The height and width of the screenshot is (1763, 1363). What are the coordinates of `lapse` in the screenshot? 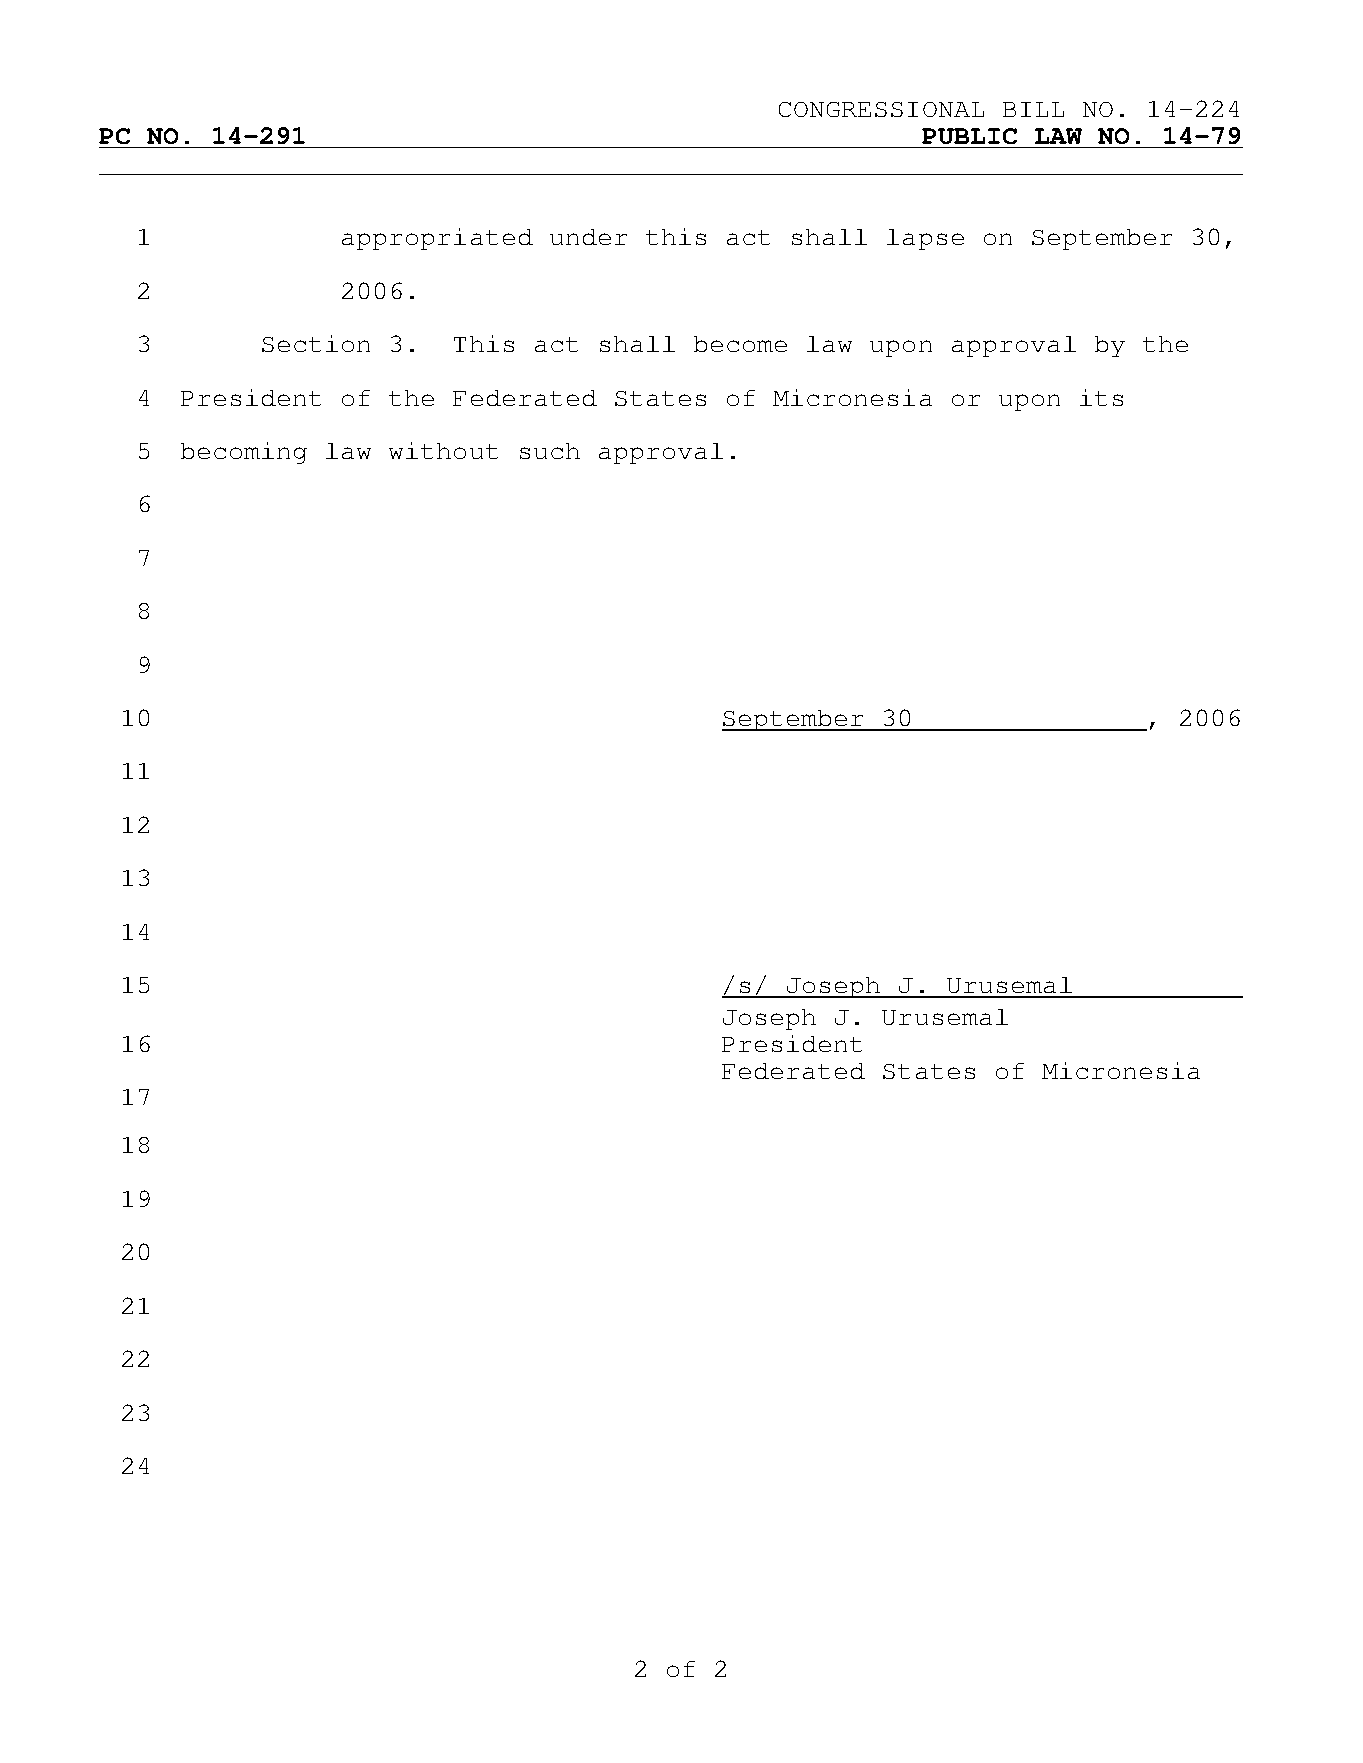 It's located at (925, 239).
